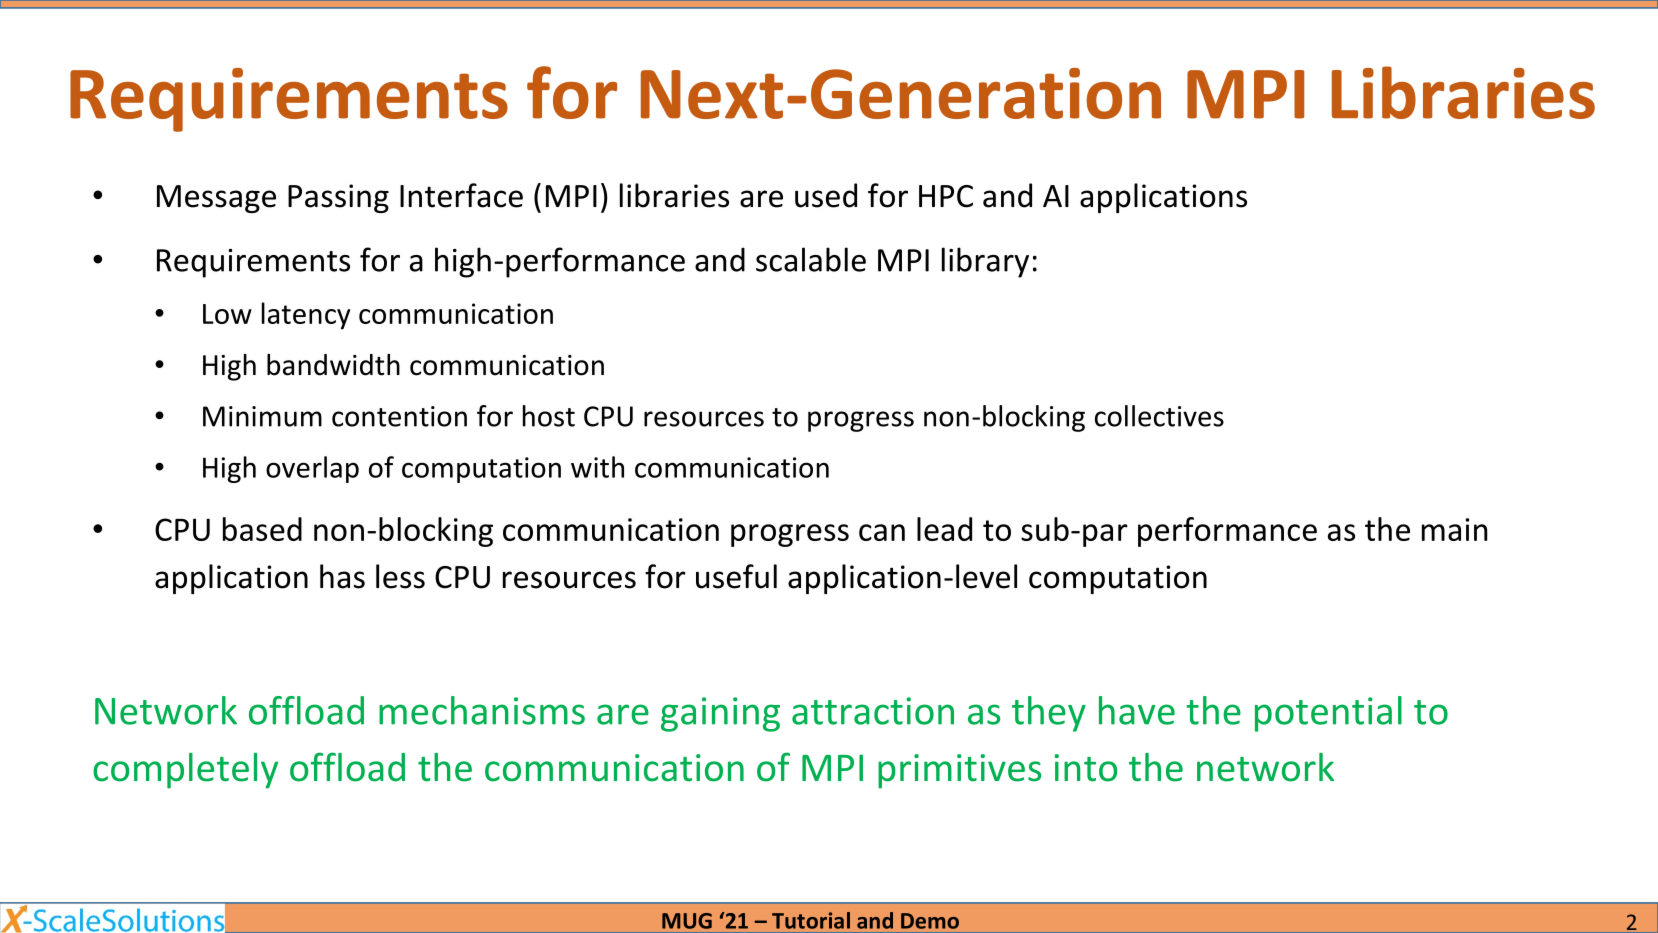 This document has height=933, width=1658. I want to click on collectives, so click(1159, 416).
